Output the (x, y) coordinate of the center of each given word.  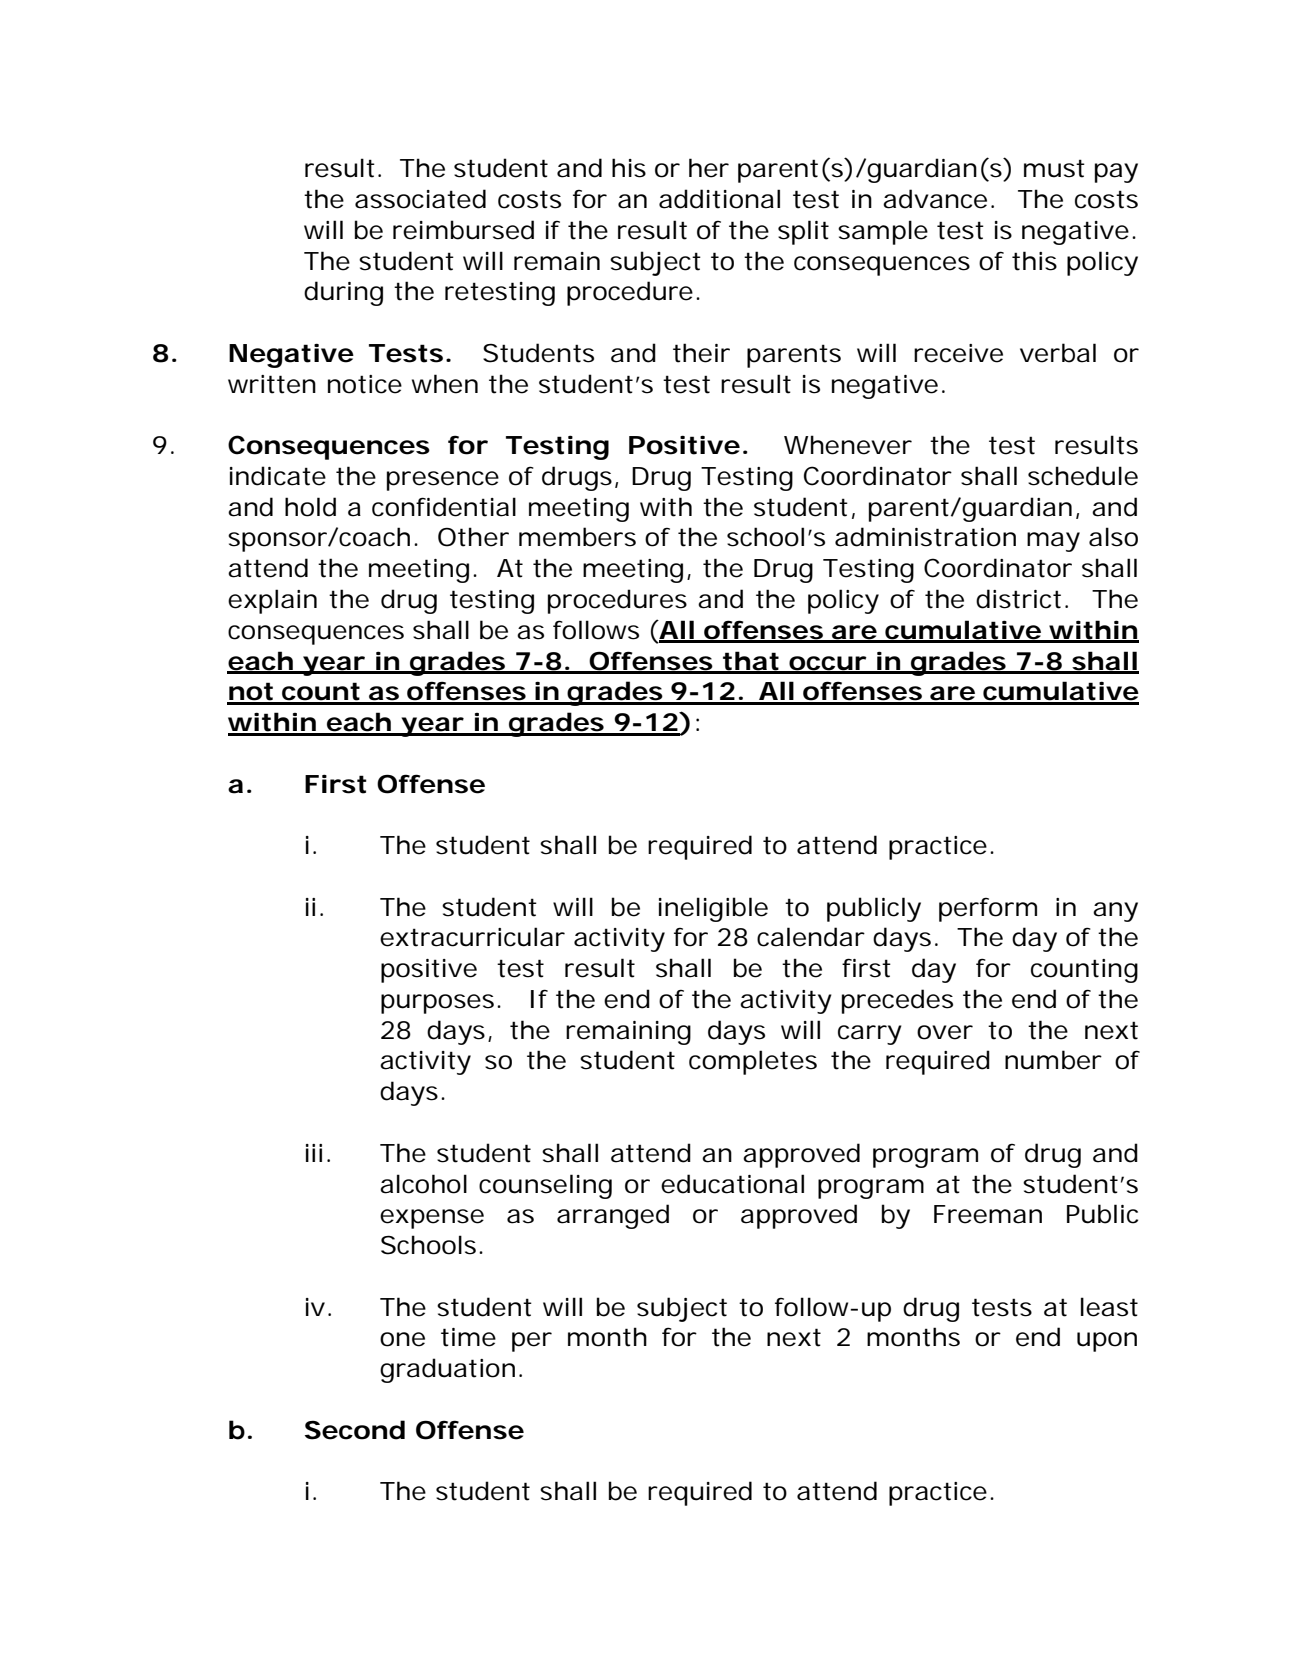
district (1018, 599)
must (1054, 168)
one (402, 1339)
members (577, 537)
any (1115, 912)
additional (719, 199)
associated (420, 199)
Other (473, 537)
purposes (437, 1004)
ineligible (713, 909)
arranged (613, 1216)
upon (1107, 1342)
